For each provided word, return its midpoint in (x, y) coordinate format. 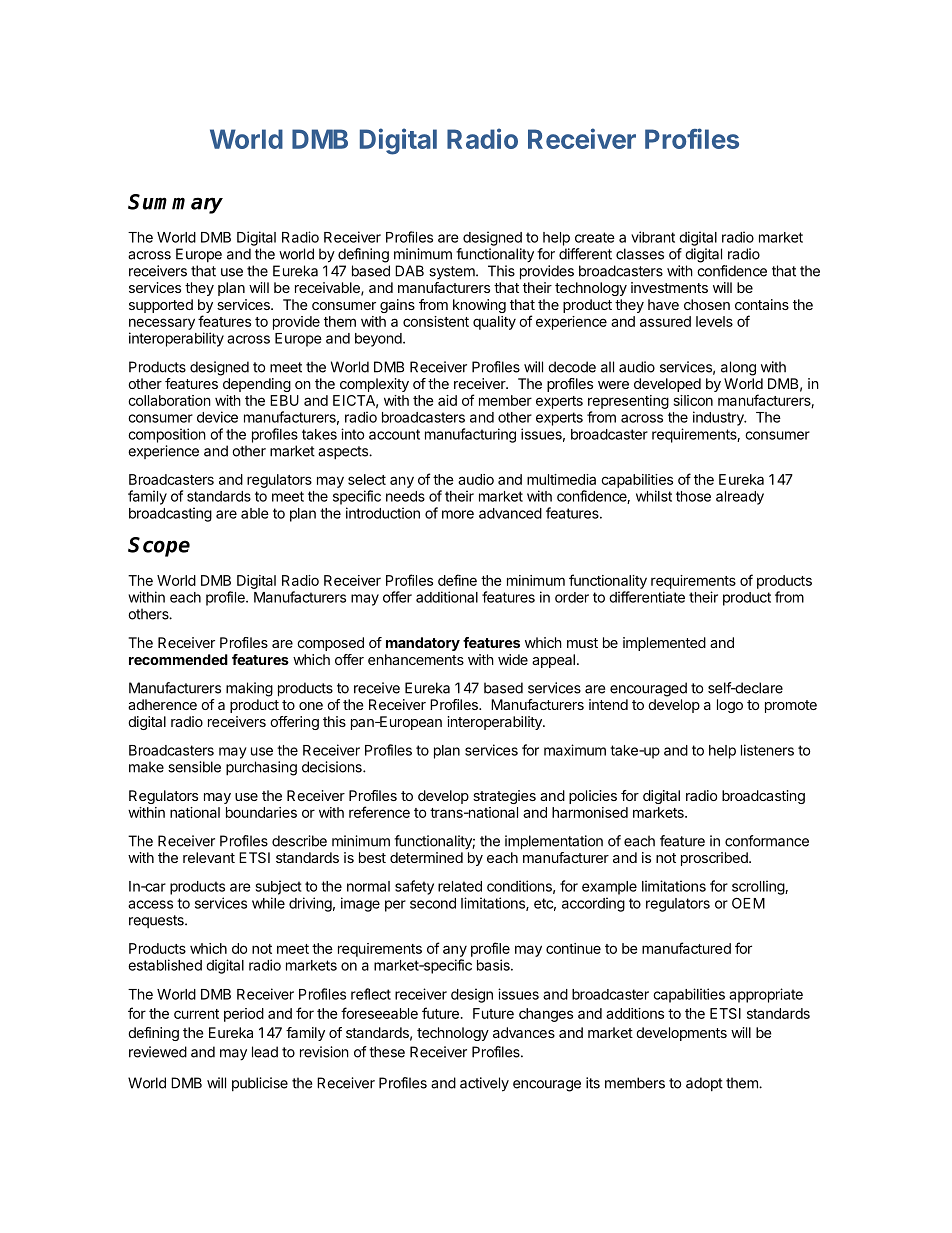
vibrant (653, 237)
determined (426, 857)
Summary (175, 204)
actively (484, 1084)
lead (265, 1052)
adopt (704, 1084)
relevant (209, 857)
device (217, 417)
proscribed (715, 859)
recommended (178, 659)
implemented (664, 644)
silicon (693, 400)
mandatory (423, 644)
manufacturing (470, 435)
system (453, 272)
